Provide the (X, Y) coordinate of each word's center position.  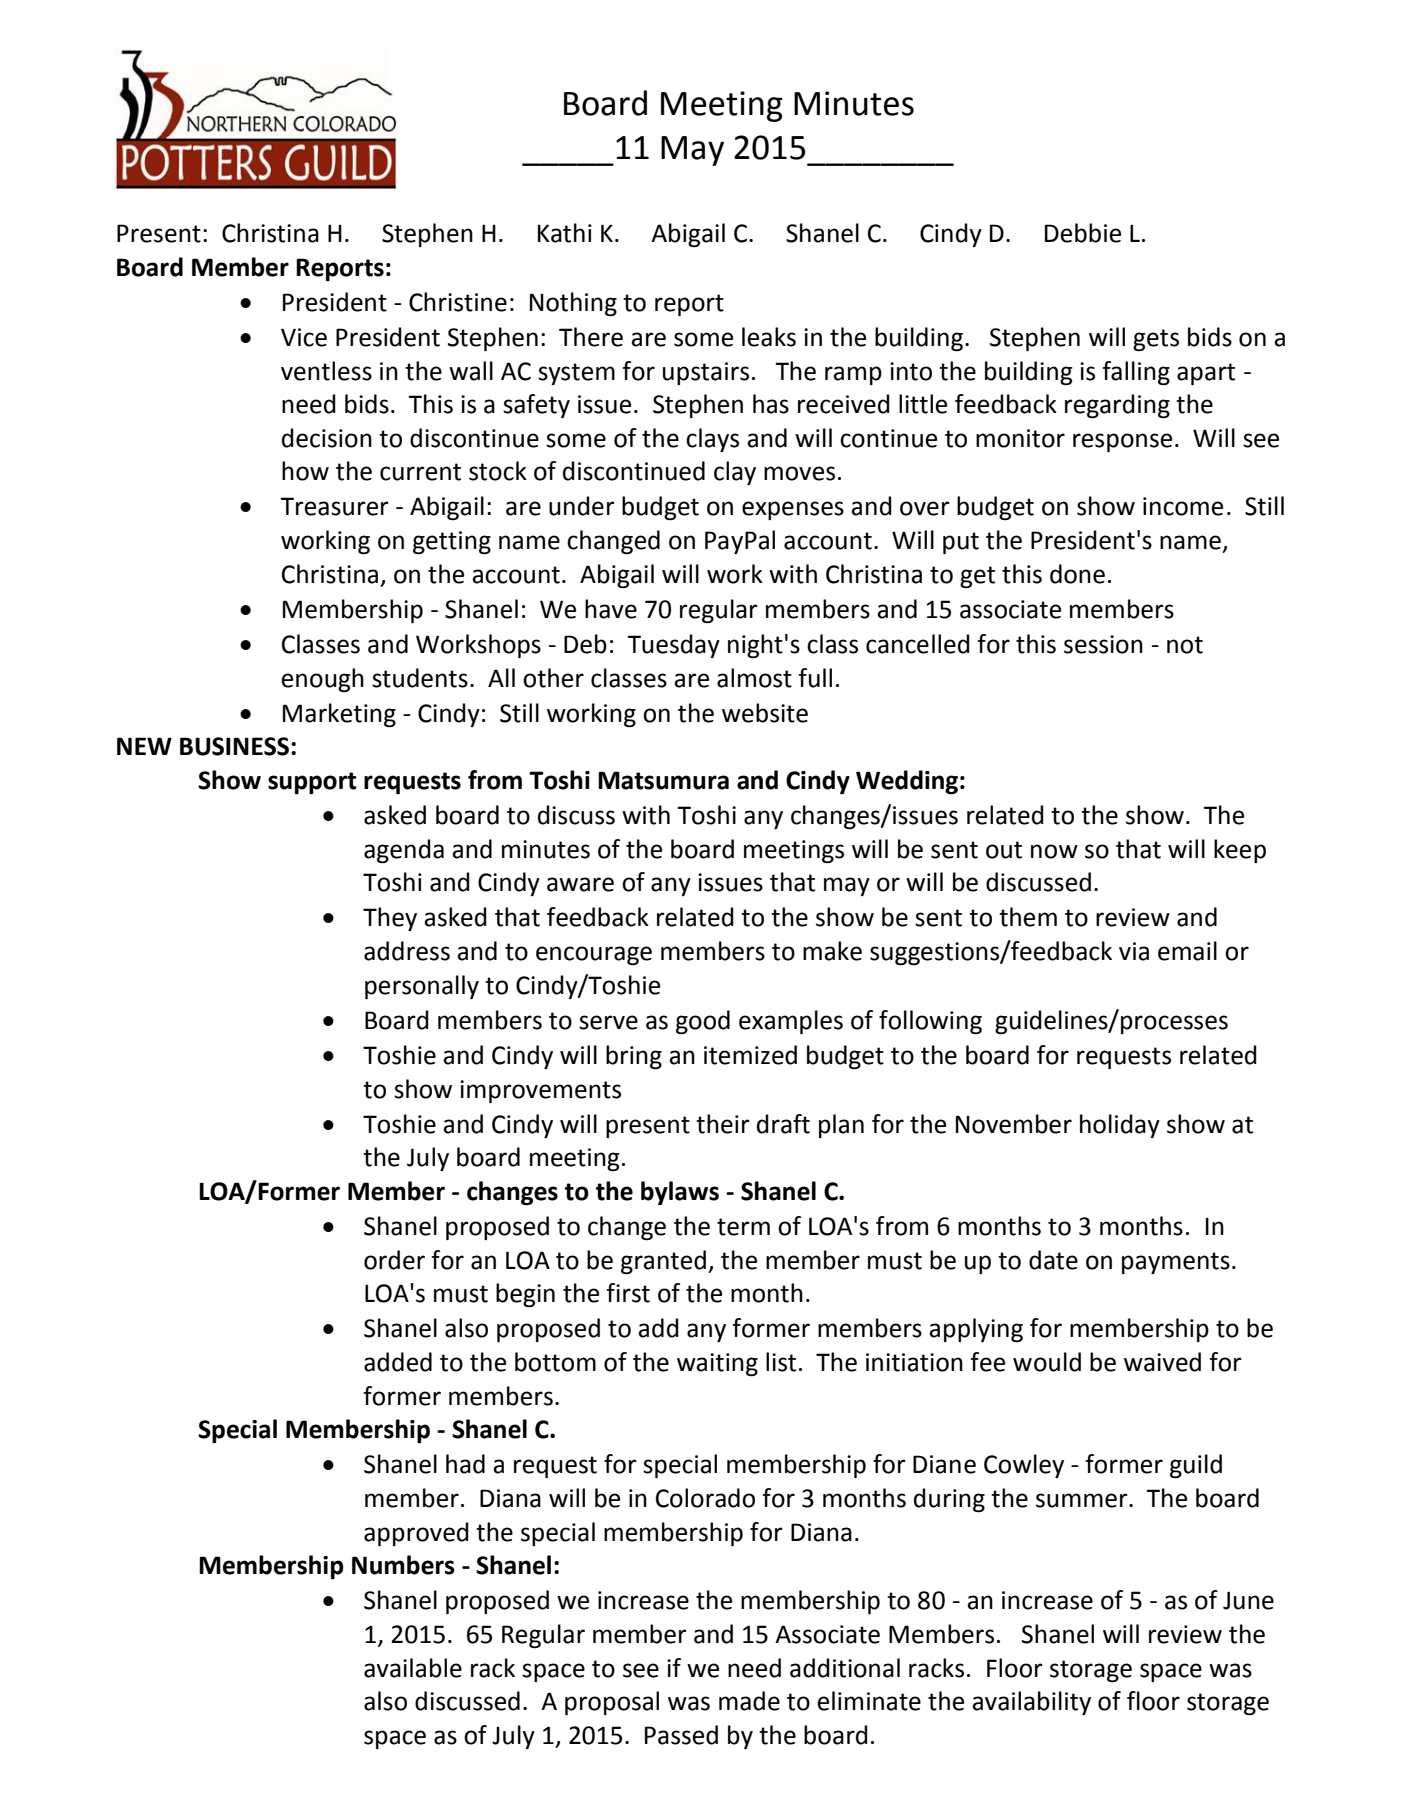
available (413, 1668)
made (749, 1701)
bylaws (680, 1193)
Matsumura (663, 780)
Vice (304, 337)
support (312, 783)
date (1053, 1260)
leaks (769, 337)
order (394, 1260)
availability (1031, 1703)
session (1103, 644)
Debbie (1083, 233)
